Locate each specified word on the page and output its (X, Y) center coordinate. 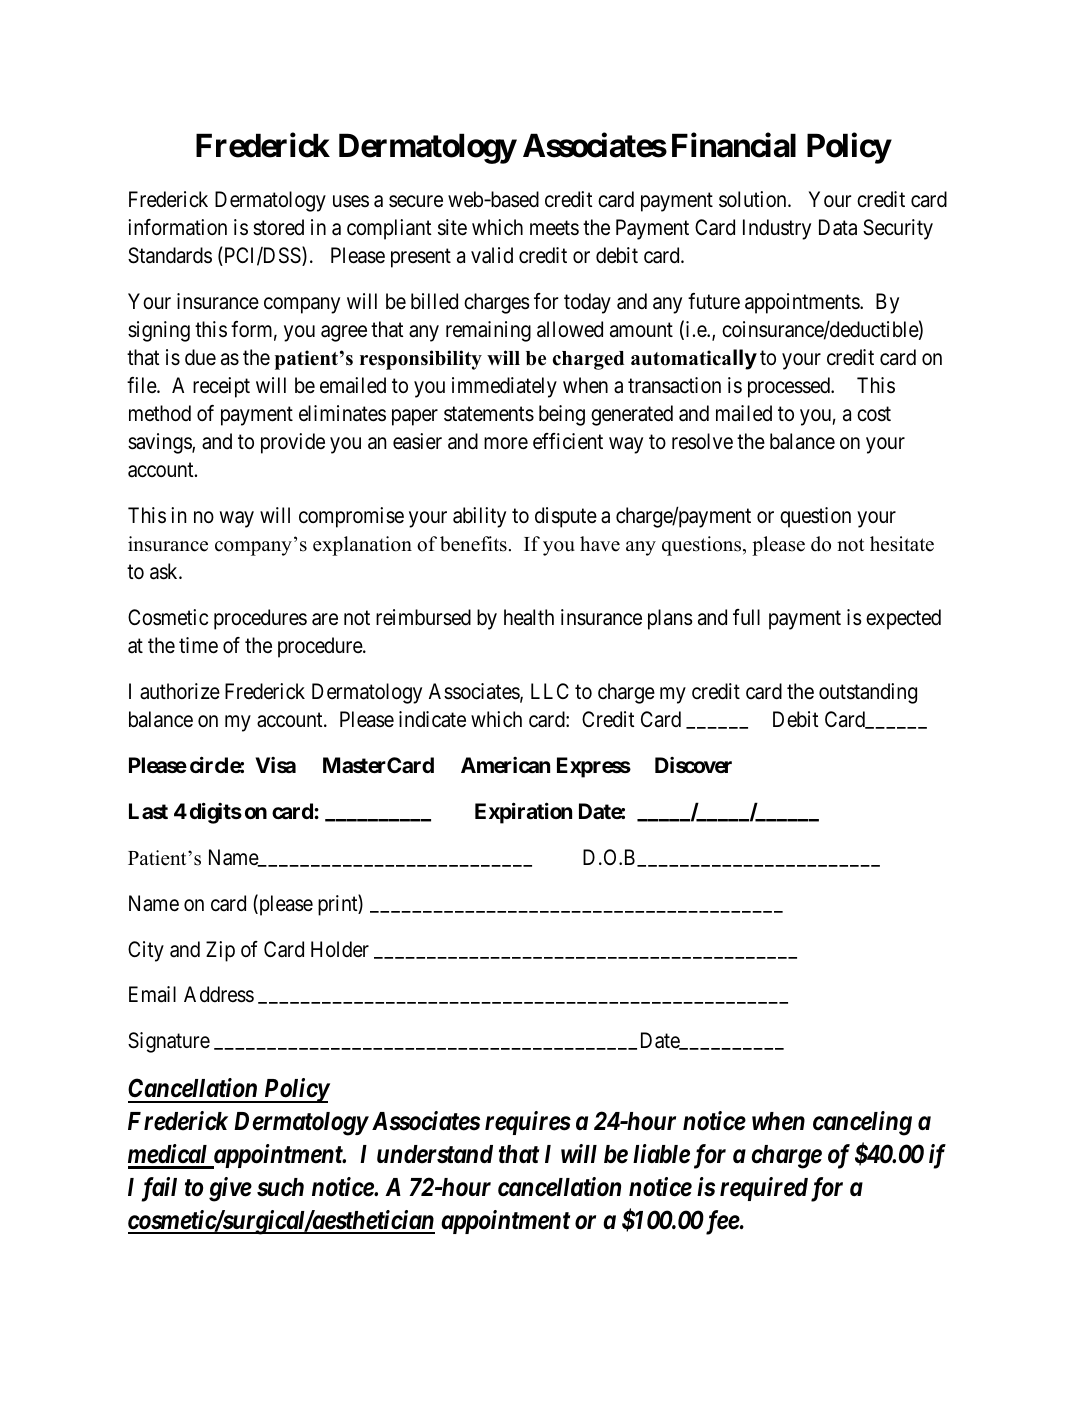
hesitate (902, 544)
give (230, 1189)
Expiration (523, 813)
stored (278, 227)
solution (754, 199)
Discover (693, 765)
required (764, 1189)
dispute (566, 517)
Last (148, 811)
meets (554, 228)
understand (435, 1154)
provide (293, 443)
